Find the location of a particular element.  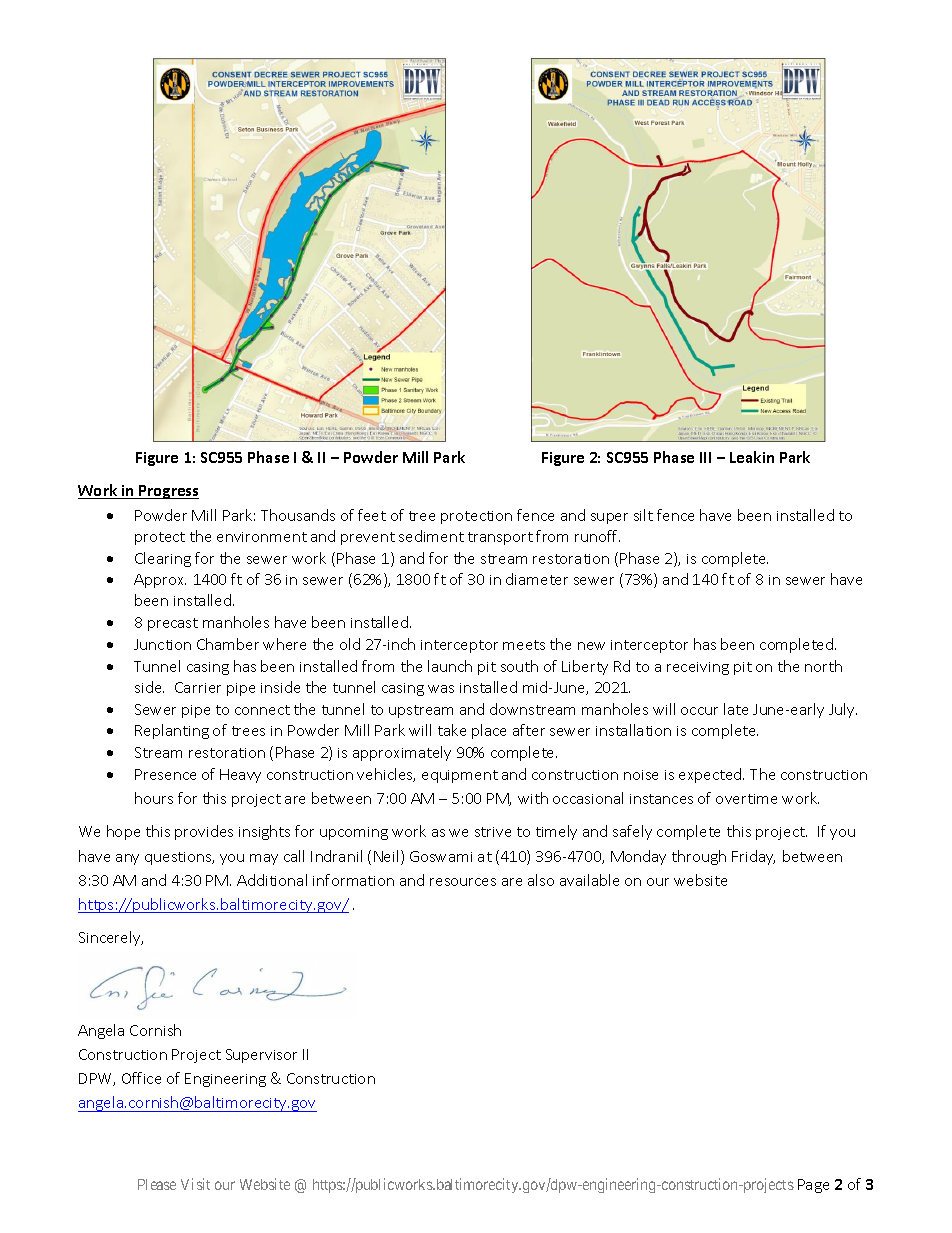

transport is located at coordinates (500, 538).
